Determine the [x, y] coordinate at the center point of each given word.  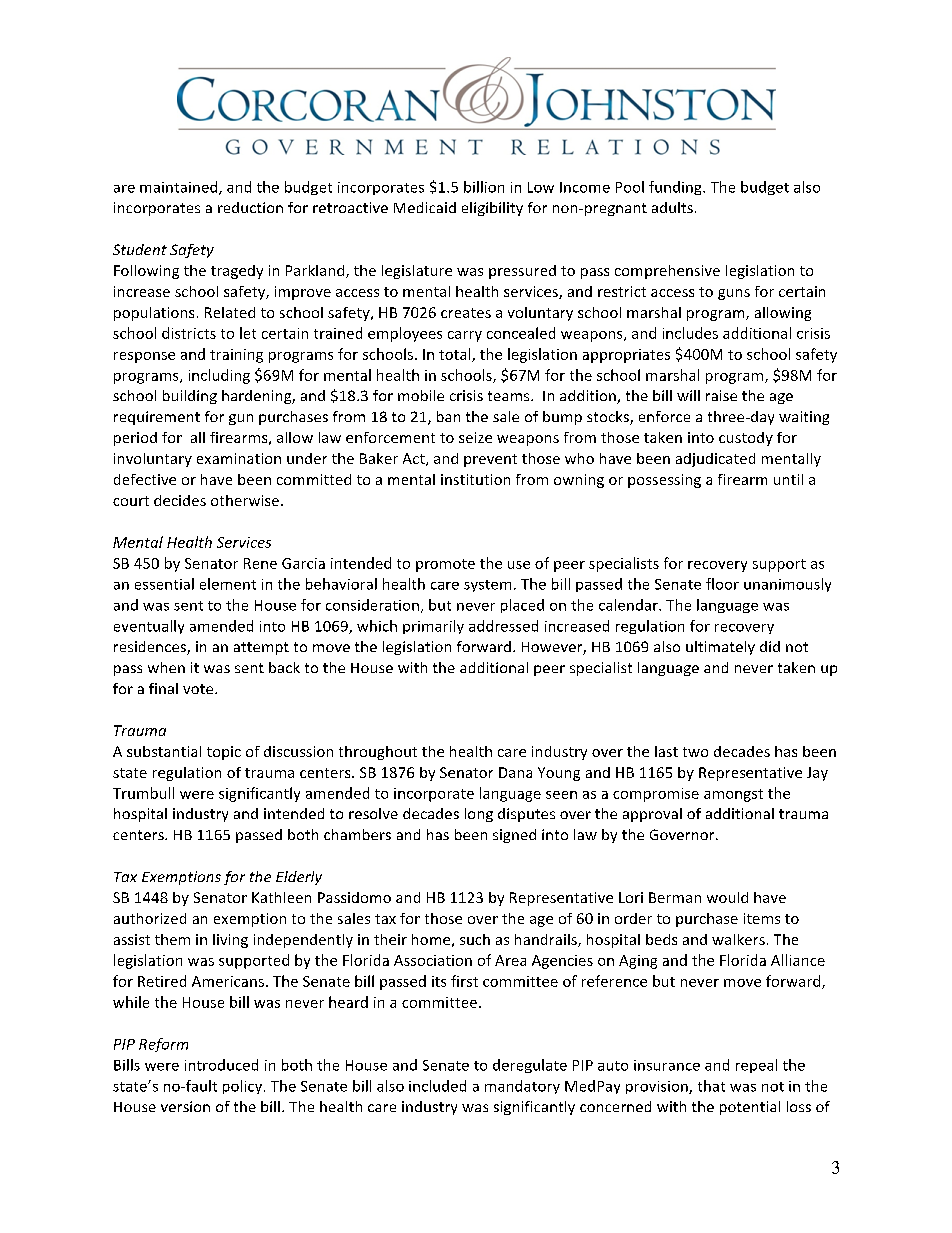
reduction [250, 207]
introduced [221, 1065]
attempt [261, 648]
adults [672, 207]
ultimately [720, 648]
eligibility [492, 209]
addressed [503, 626]
